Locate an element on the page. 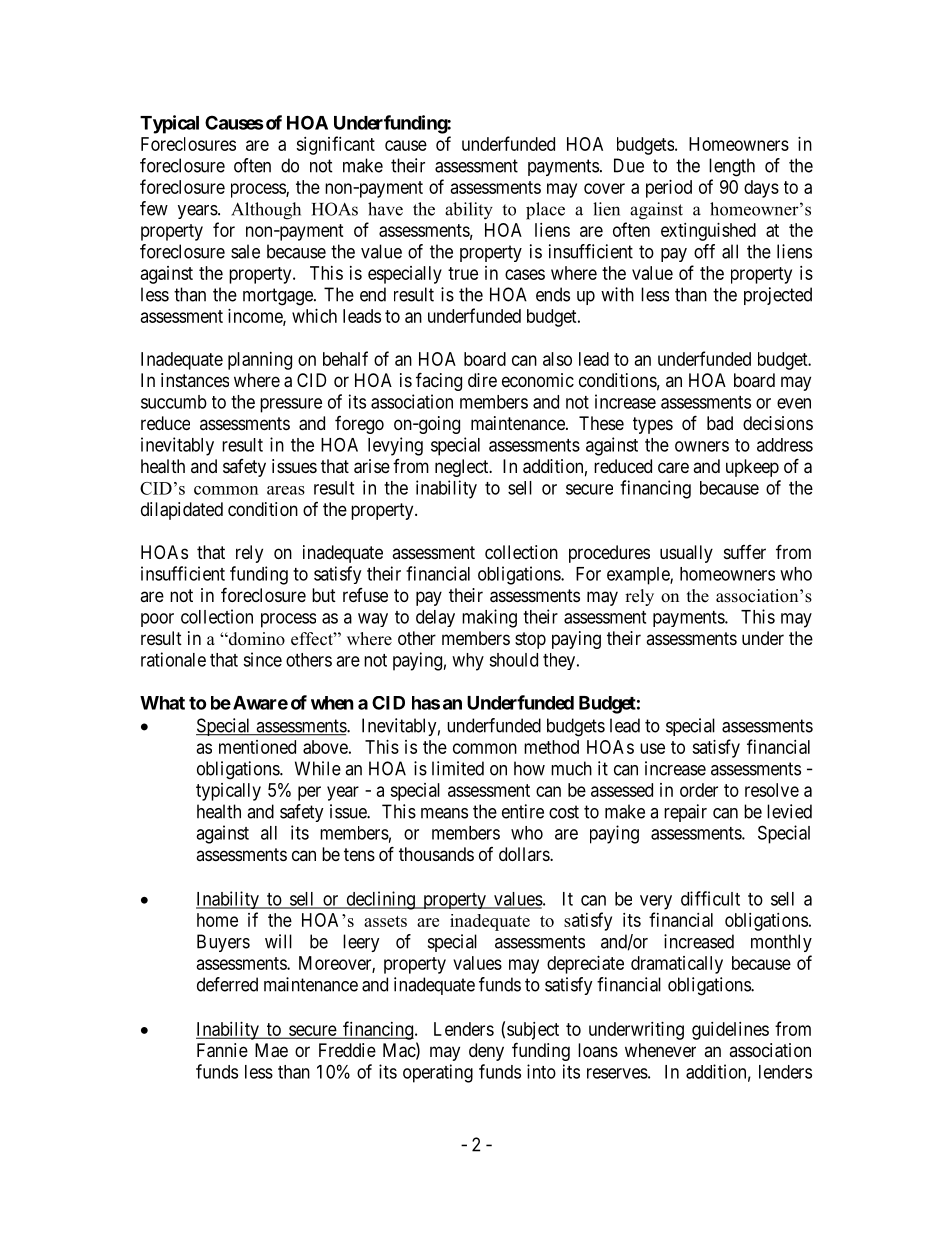  why is located at coordinates (468, 662).
